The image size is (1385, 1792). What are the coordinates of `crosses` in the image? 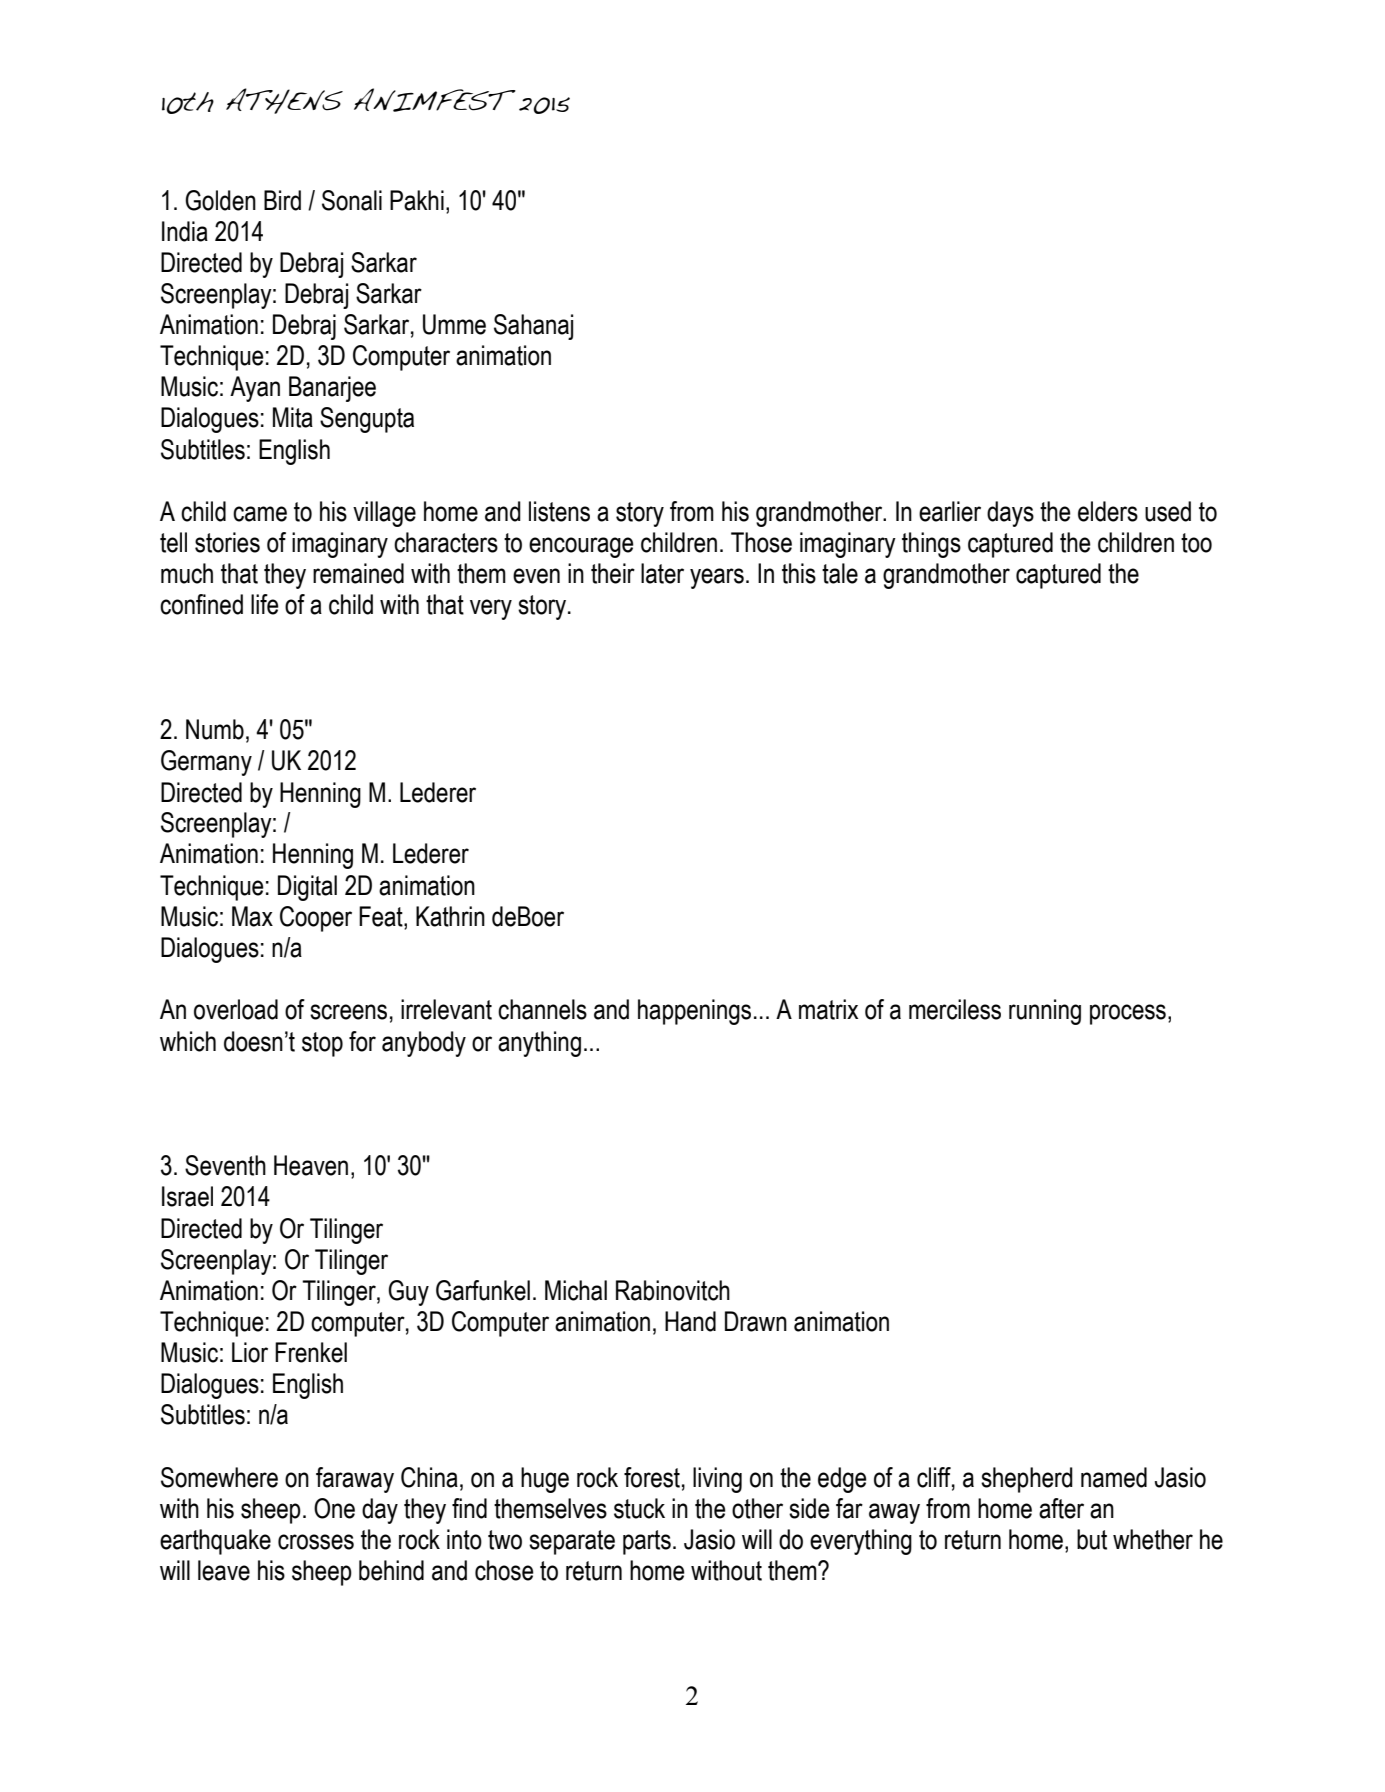 It's located at (316, 1542).
